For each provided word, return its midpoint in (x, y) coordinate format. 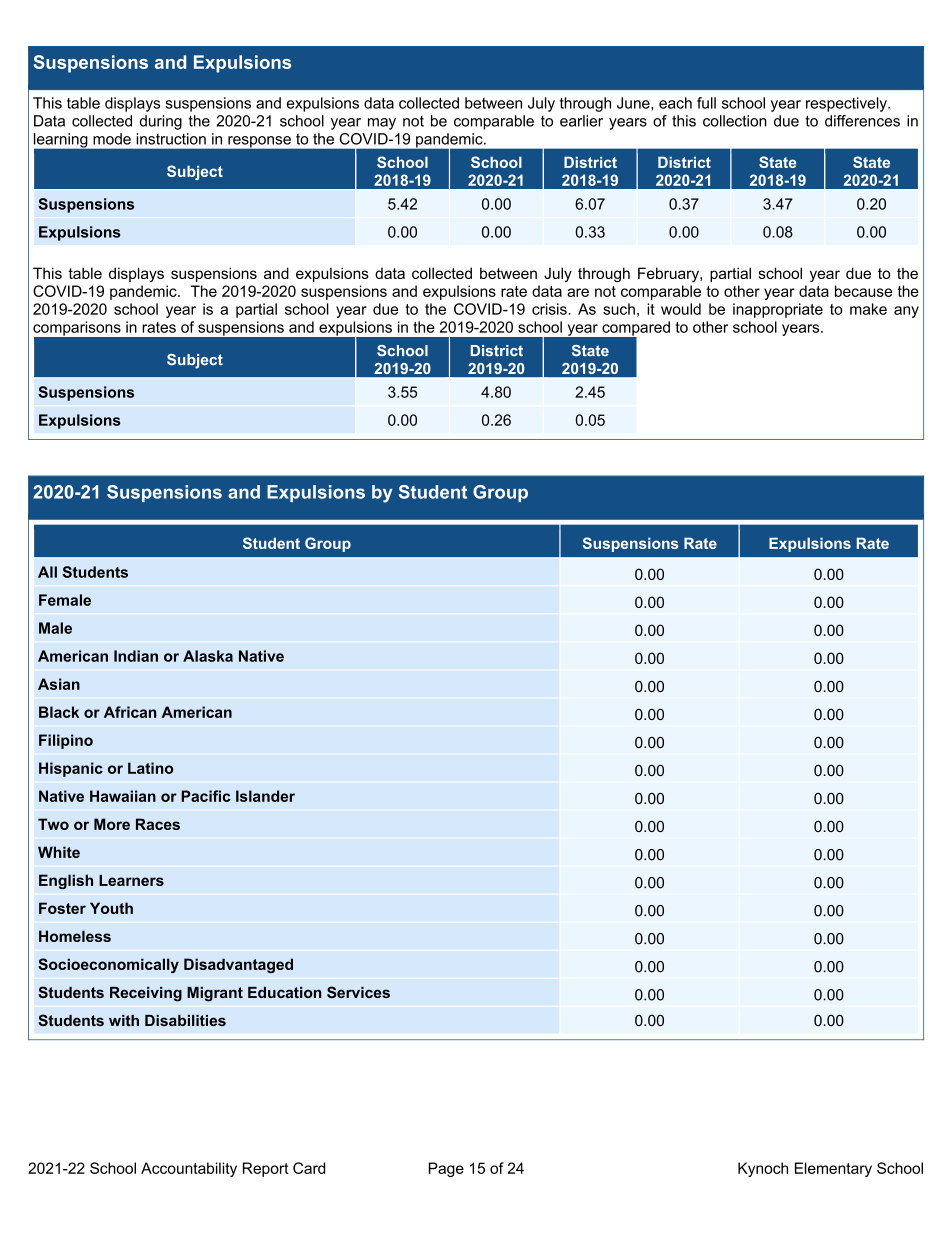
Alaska (208, 656)
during (160, 122)
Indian (136, 656)
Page (446, 1169)
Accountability (189, 1169)
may (382, 124)
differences (862, 121)
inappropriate (778, 310)
